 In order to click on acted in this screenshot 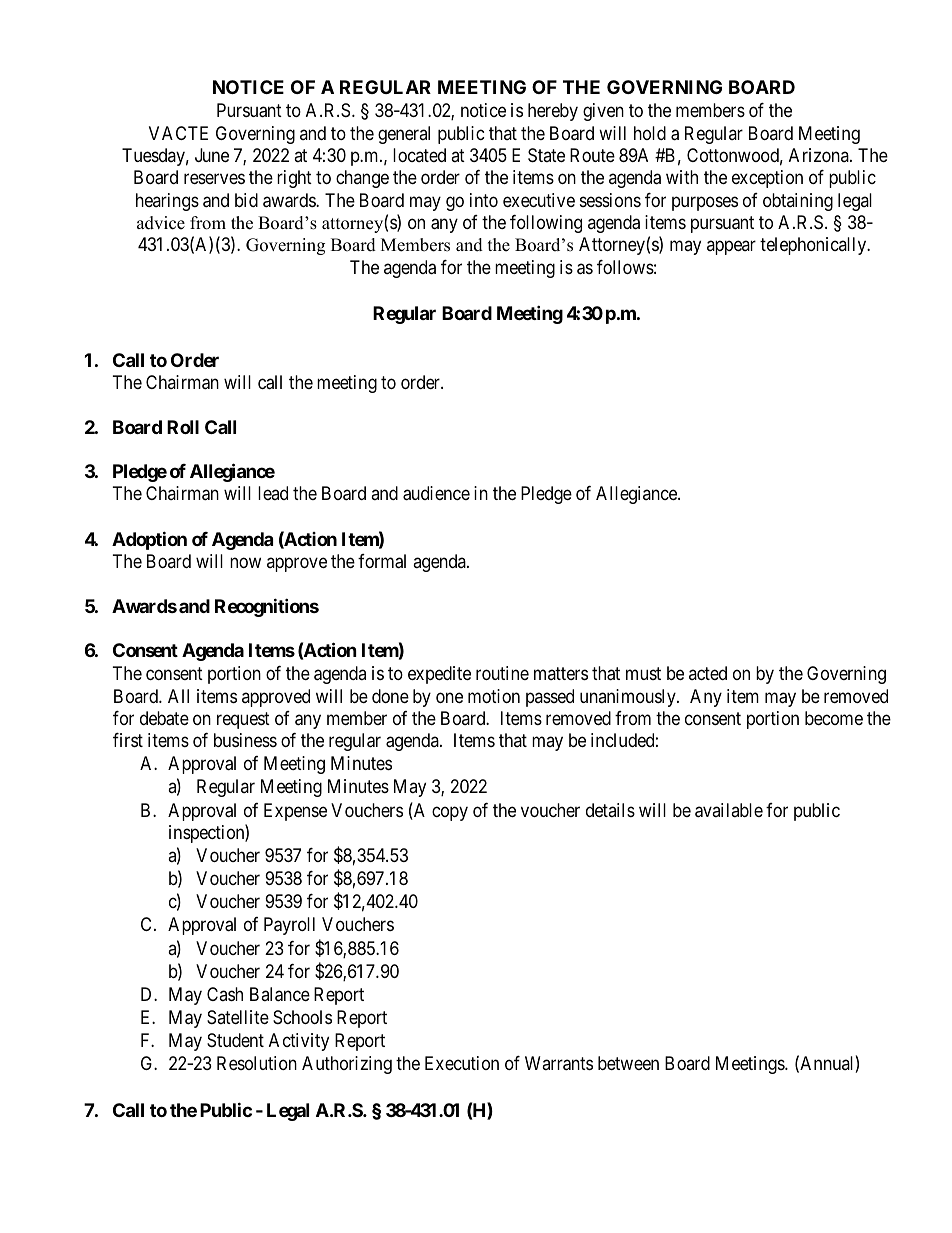, I will do `click(708, 673)`.
